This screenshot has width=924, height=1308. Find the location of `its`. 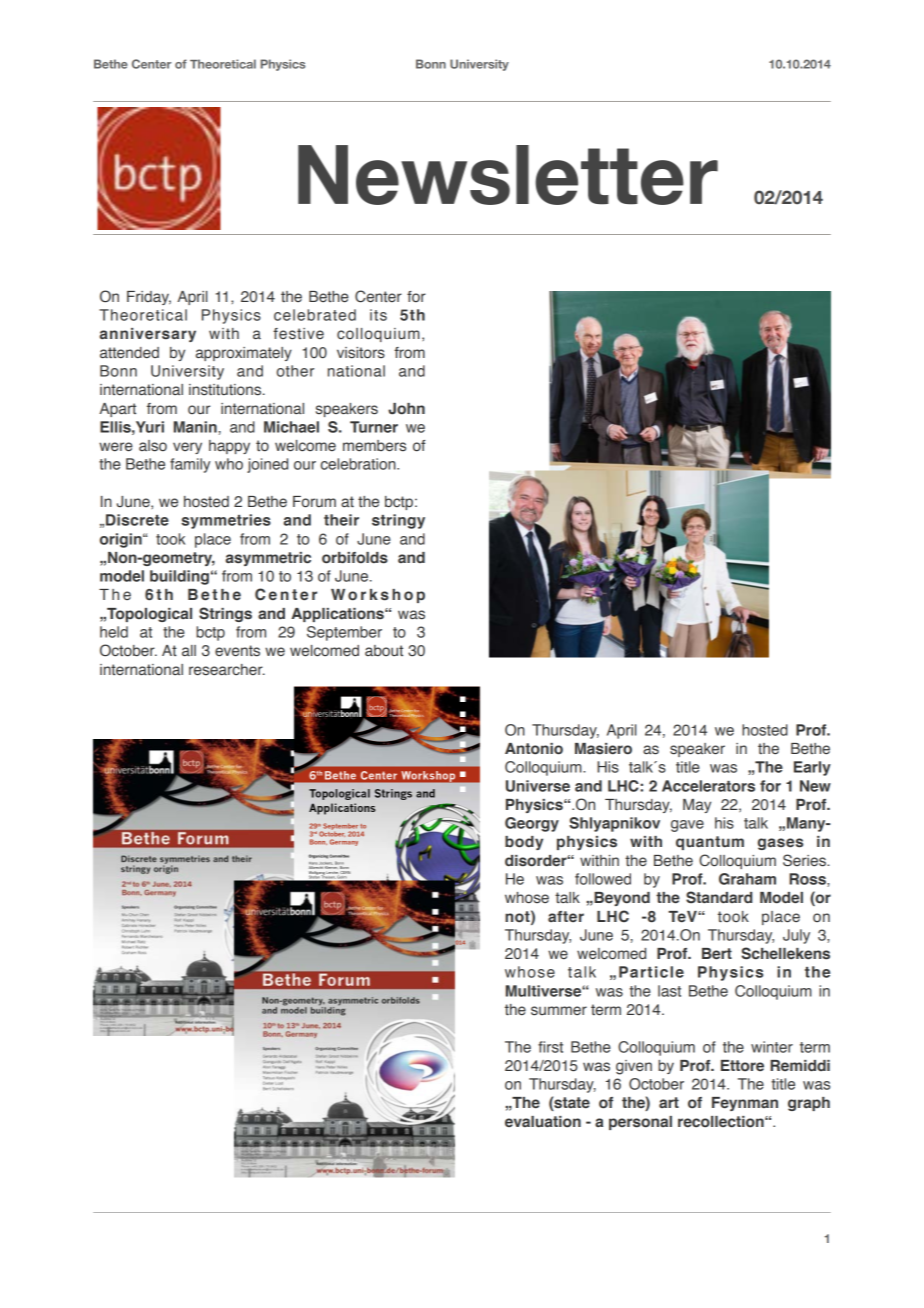

its is located at coordinates (378, 315).
